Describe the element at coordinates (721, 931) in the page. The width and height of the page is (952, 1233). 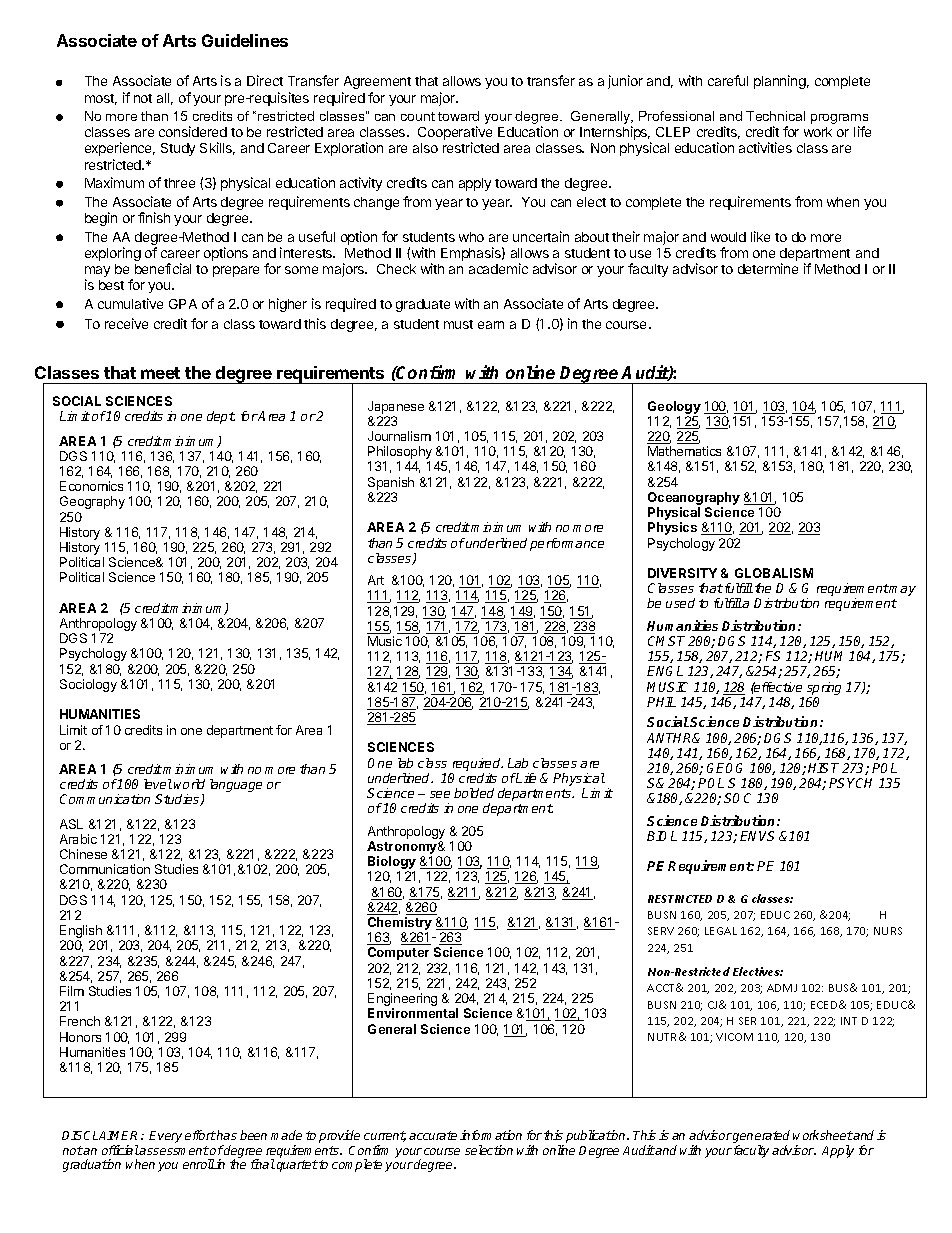
I see `LEGAL` at that location.
